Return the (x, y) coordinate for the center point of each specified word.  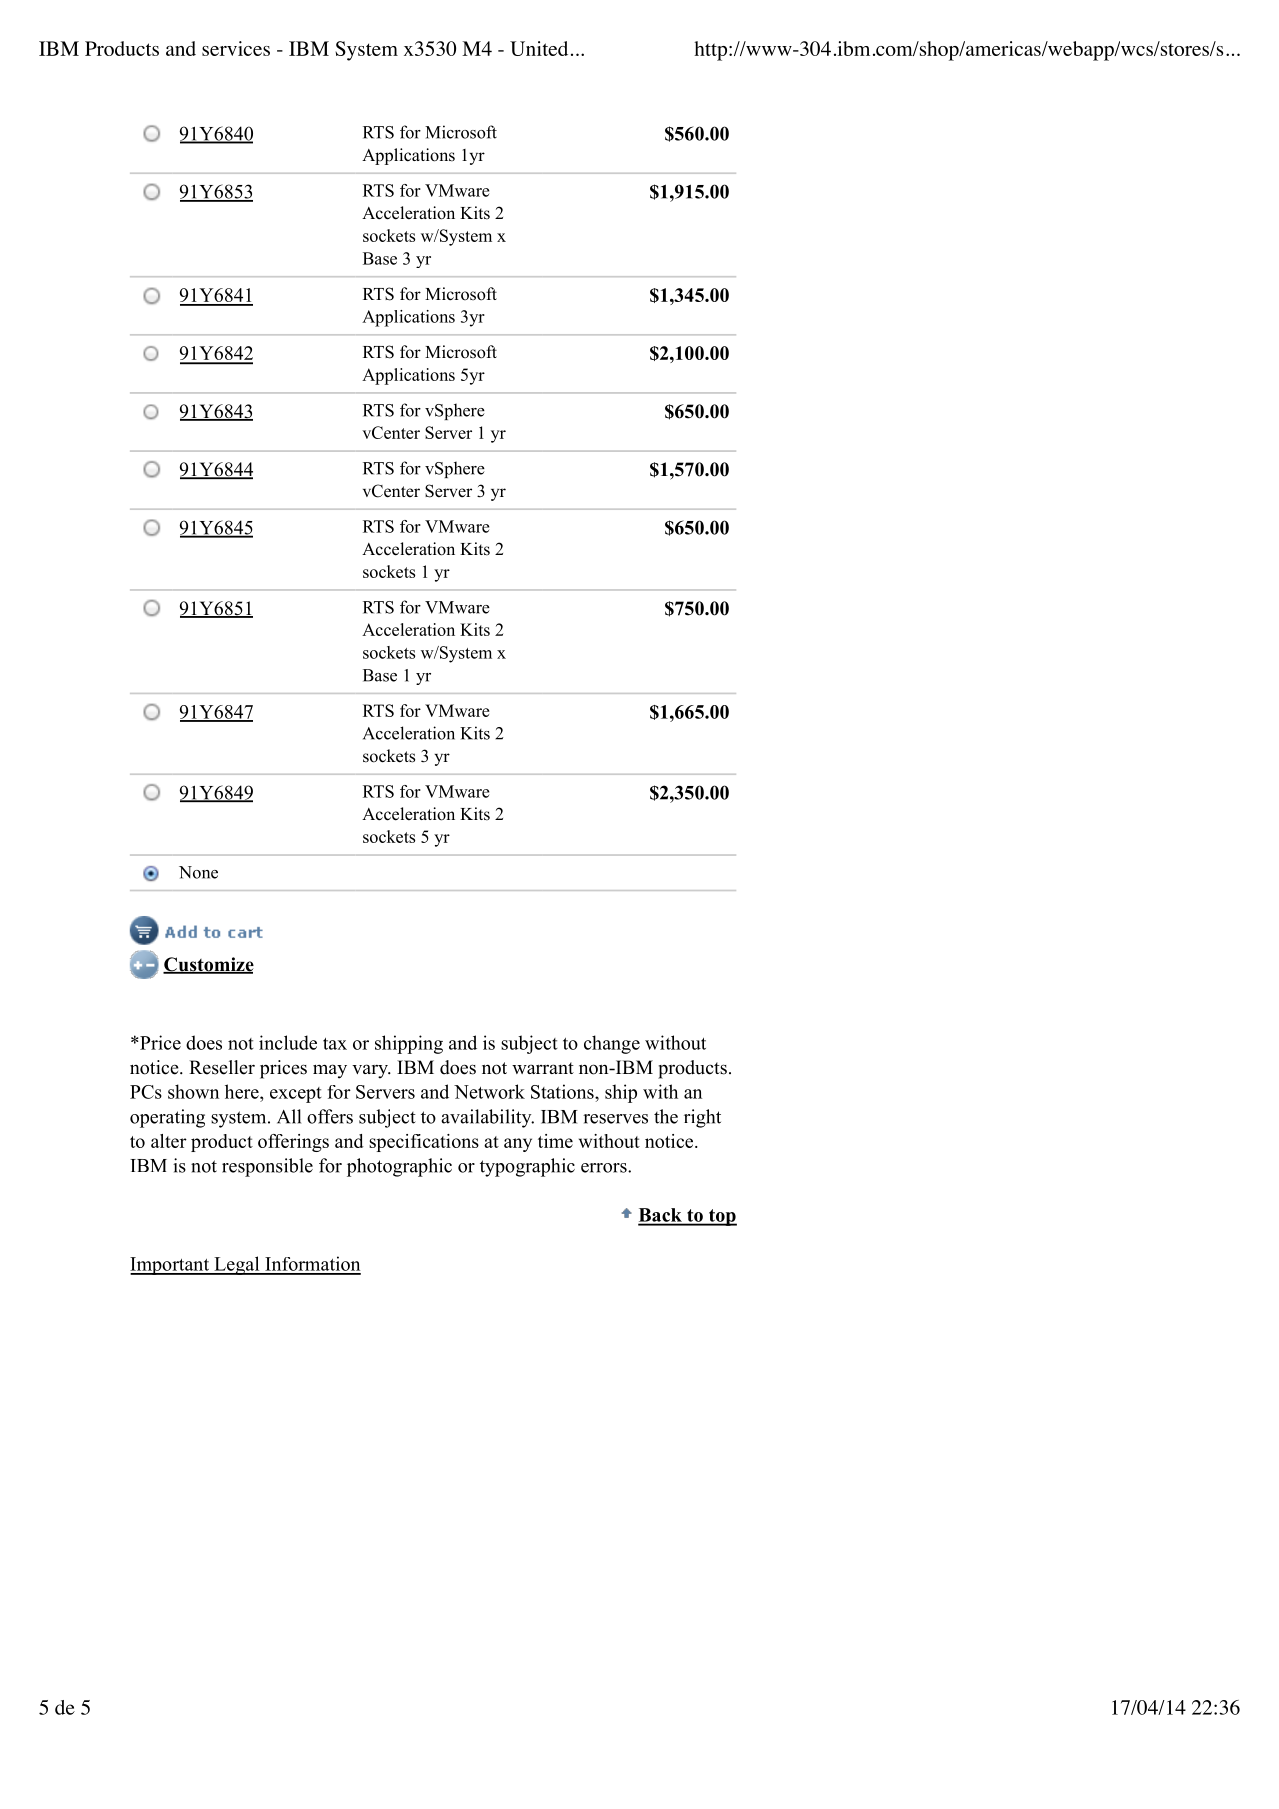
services (236, 48)
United (539, 48)
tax (335, 1044)
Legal (237, 1265)
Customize (208, 965)
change (612, 1044)
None (198, 872)
